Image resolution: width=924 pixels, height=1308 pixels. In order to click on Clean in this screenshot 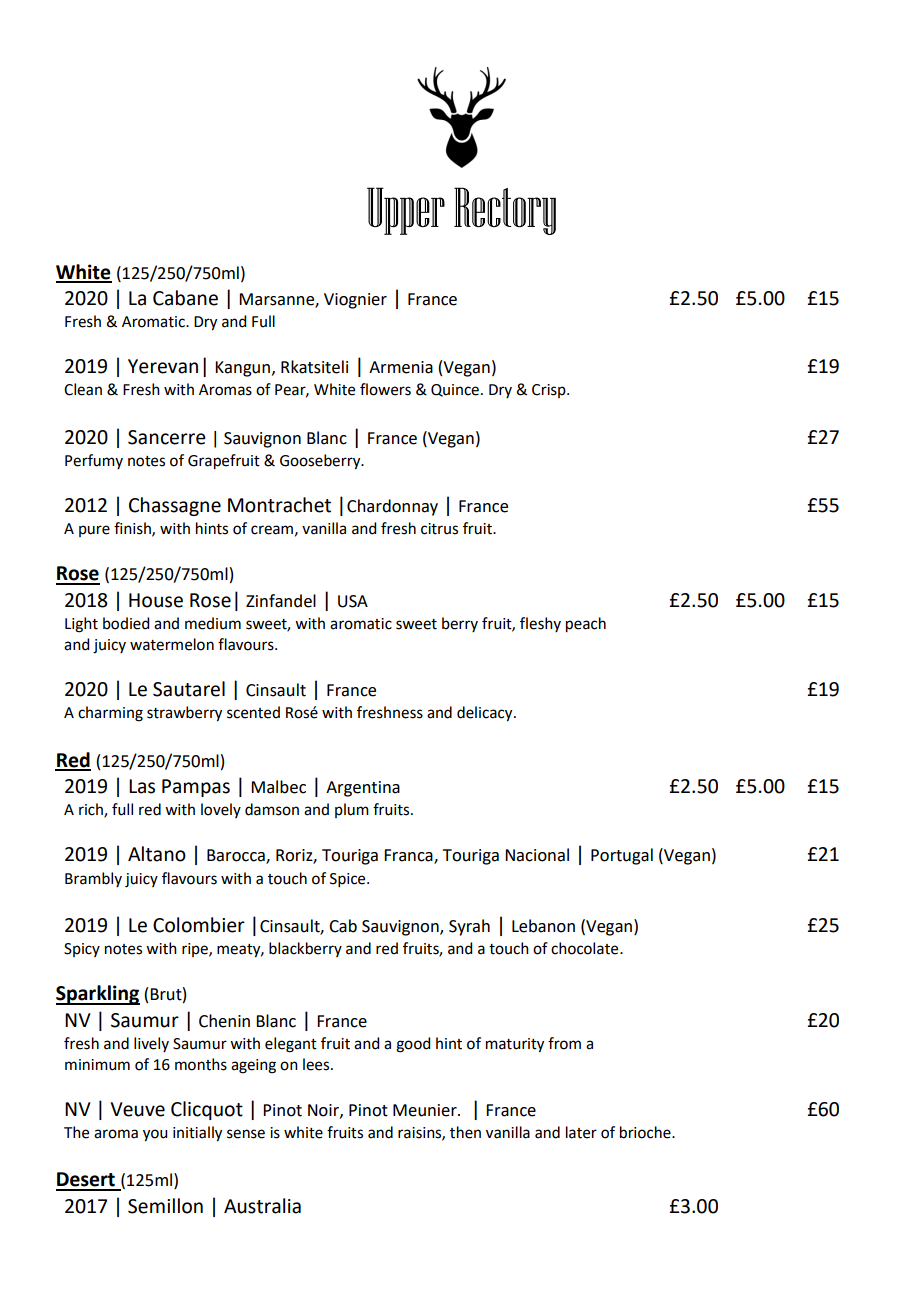, I will do `click(83, 389)`.
